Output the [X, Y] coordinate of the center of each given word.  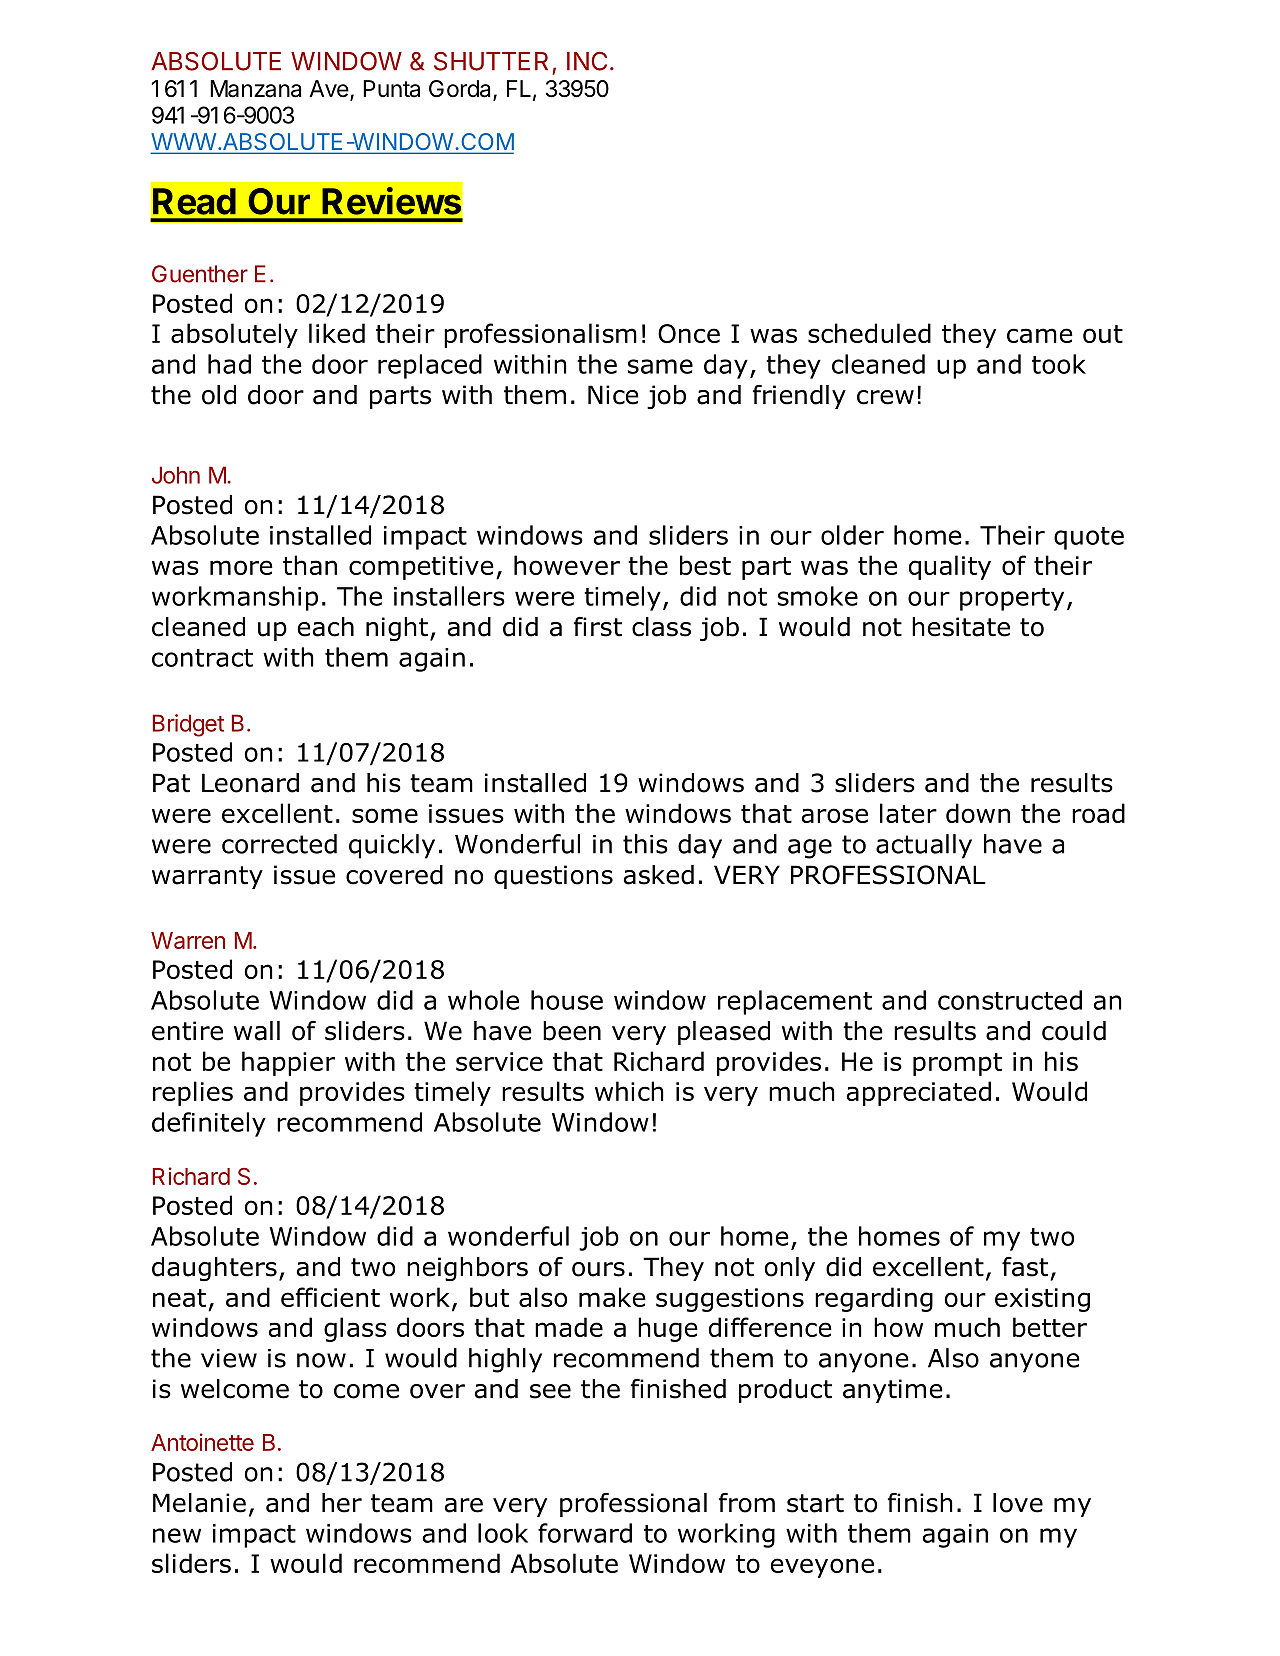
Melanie [199, 1503]
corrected [279, 844]
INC [587, 61]
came [1040, 335]
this [645, 844]
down [978, 813]
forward [585, 1533]
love [1018, 1503]
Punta [391, 89]
